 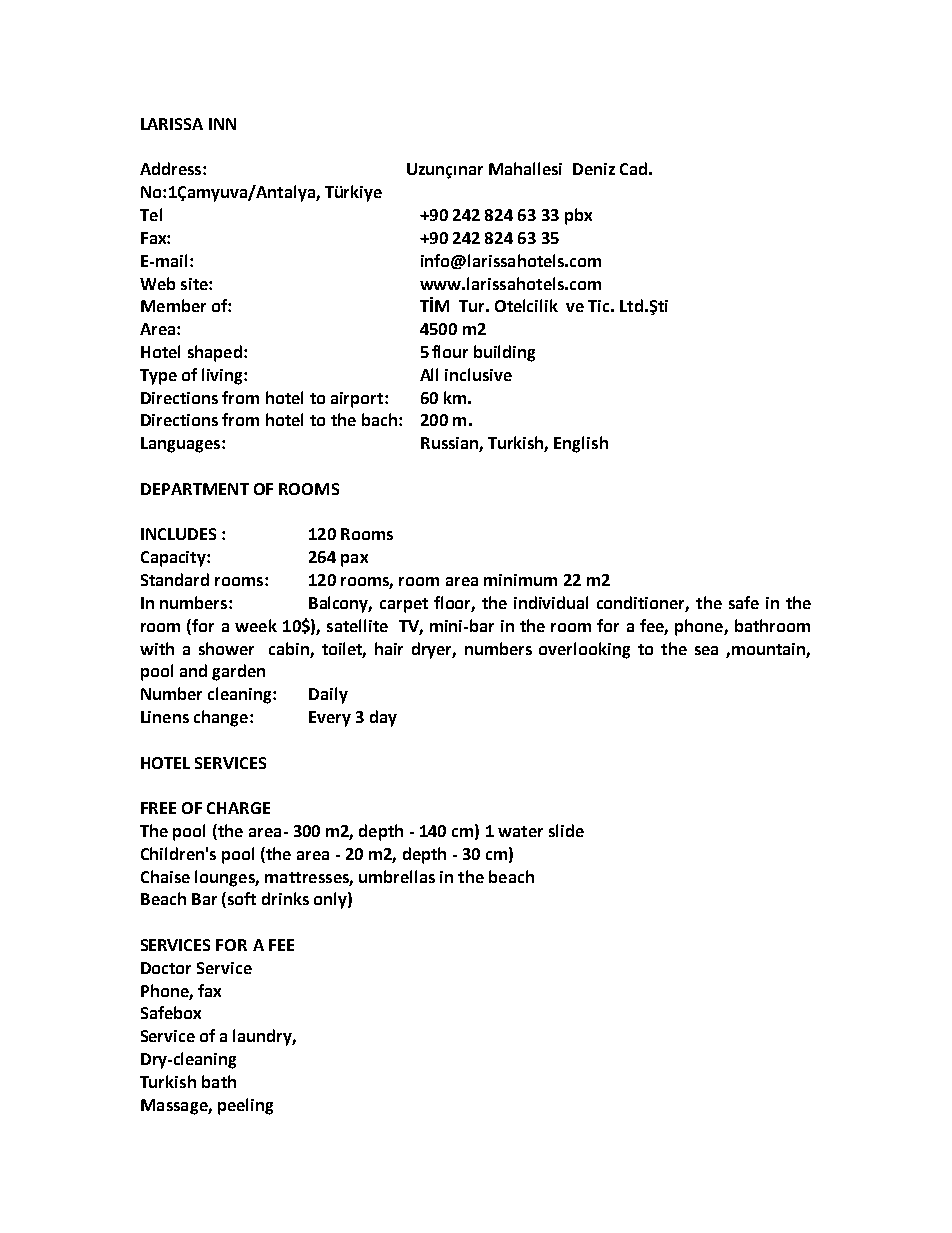 I want to click on peeling, so click(x=245, y=1106).
